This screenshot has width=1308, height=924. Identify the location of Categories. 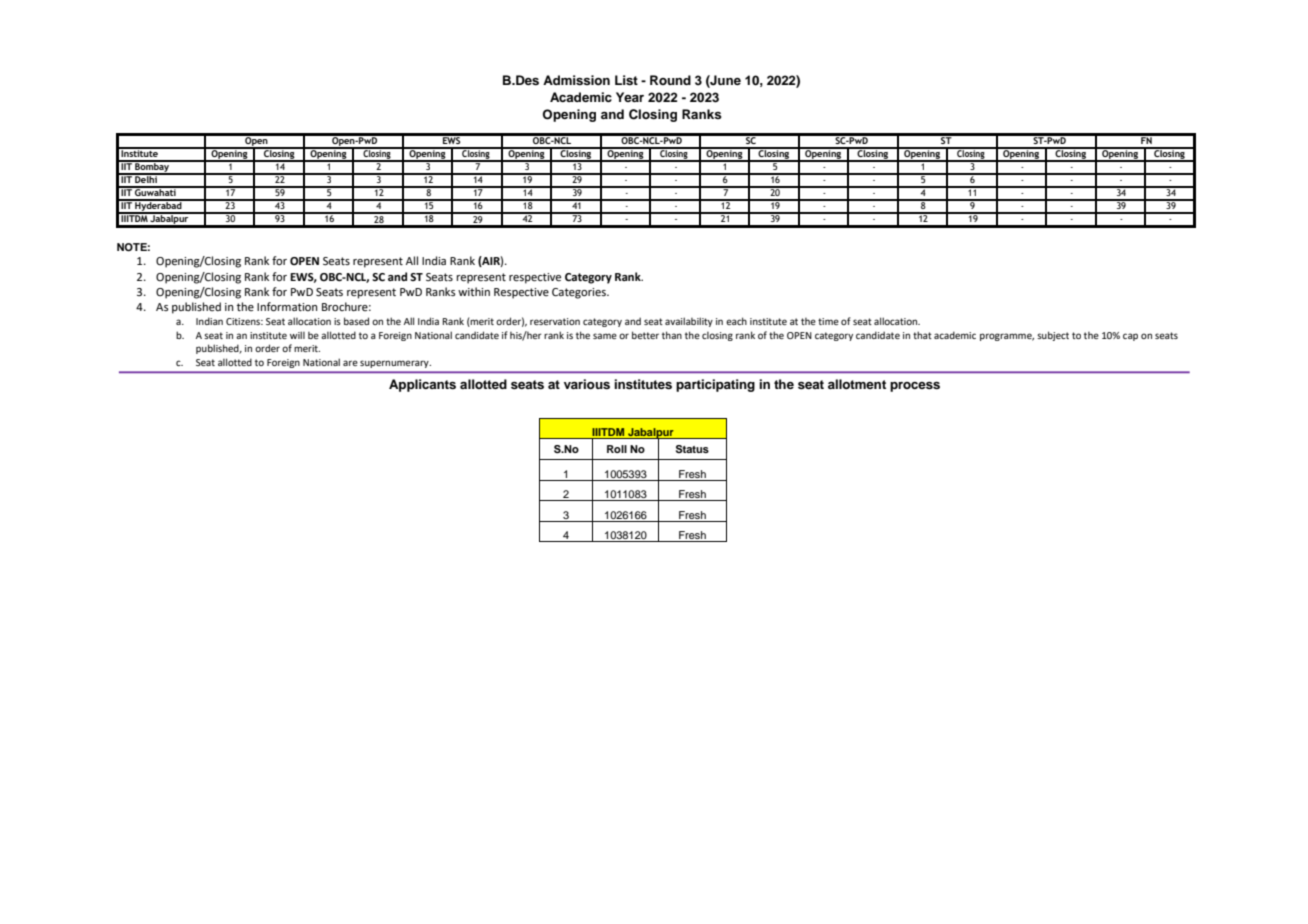
(580, 293).
